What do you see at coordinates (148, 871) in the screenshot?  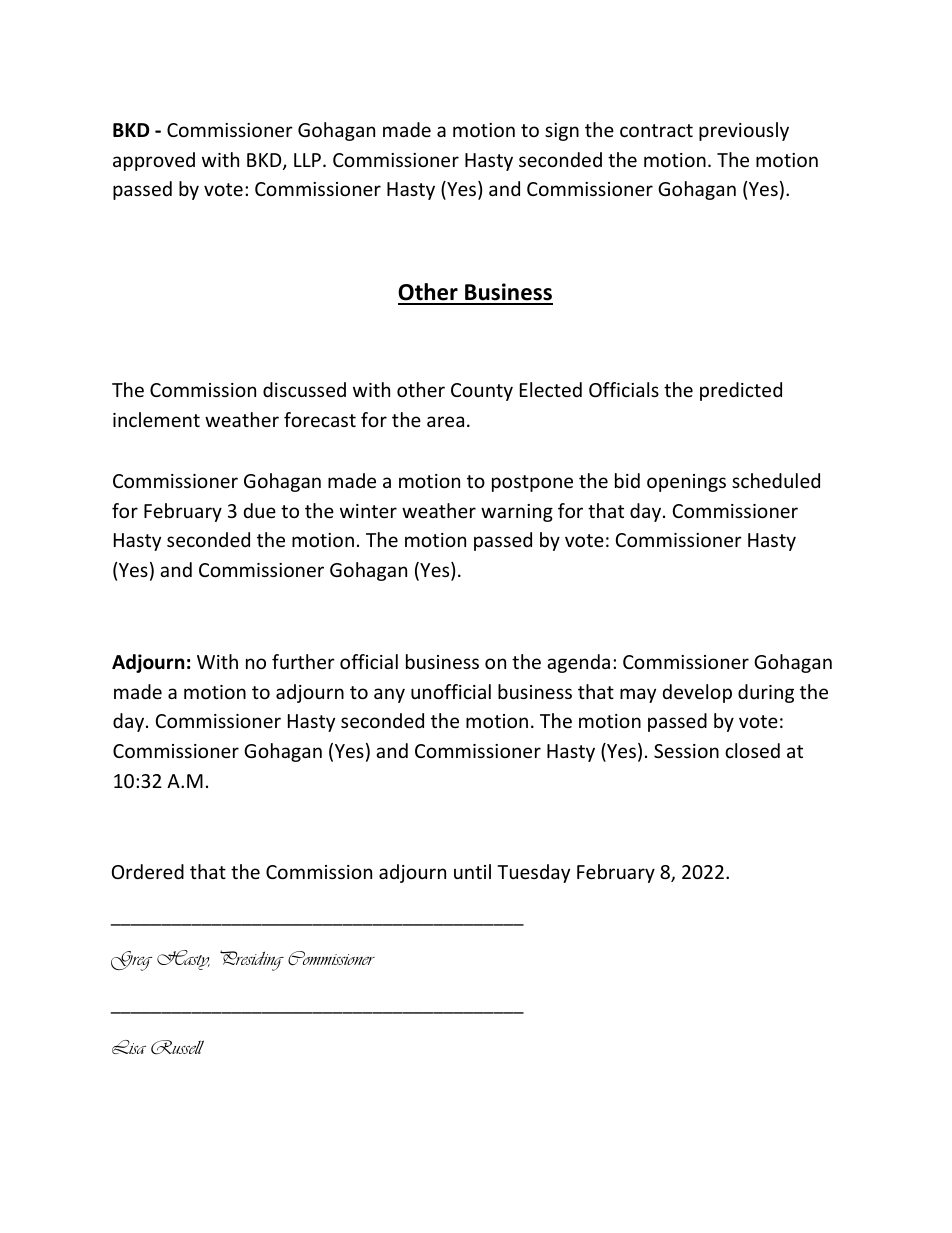 I see `Ordered` at bounding box center [148, 871].
